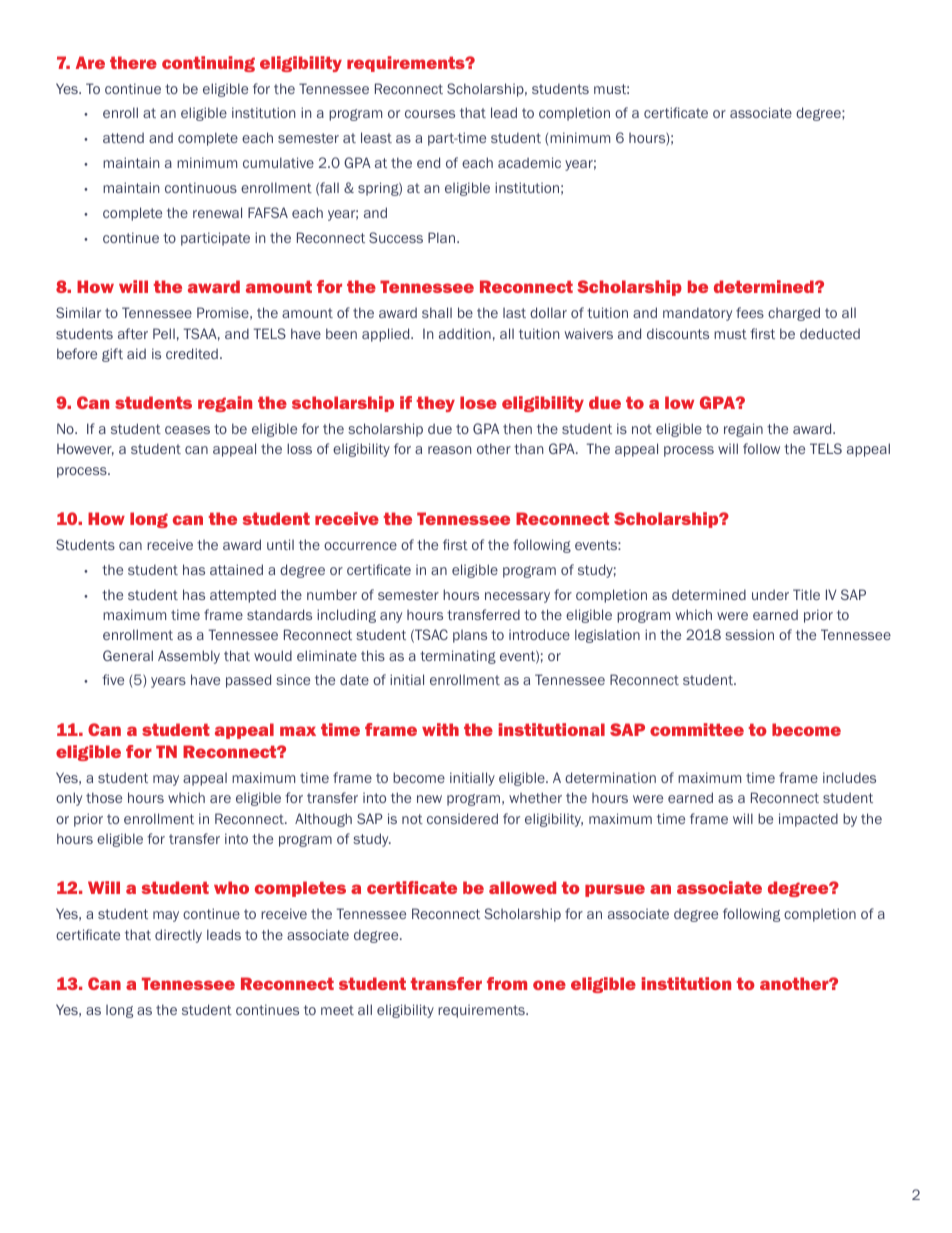  Describe the element at coordinates (529, 162) in the page. I see `academic` at that location.
